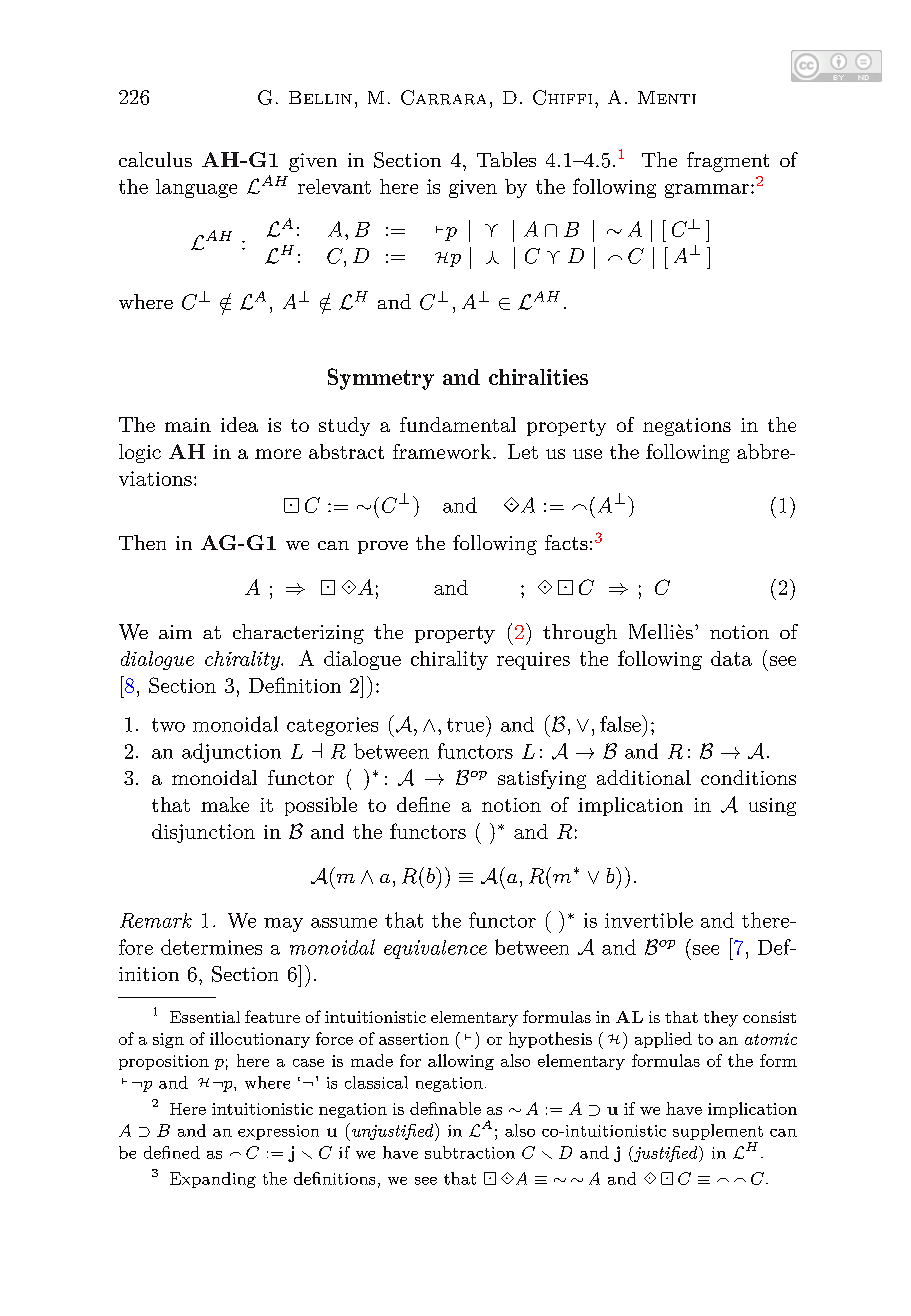  I want to click on fragment, so click(728, 162).
